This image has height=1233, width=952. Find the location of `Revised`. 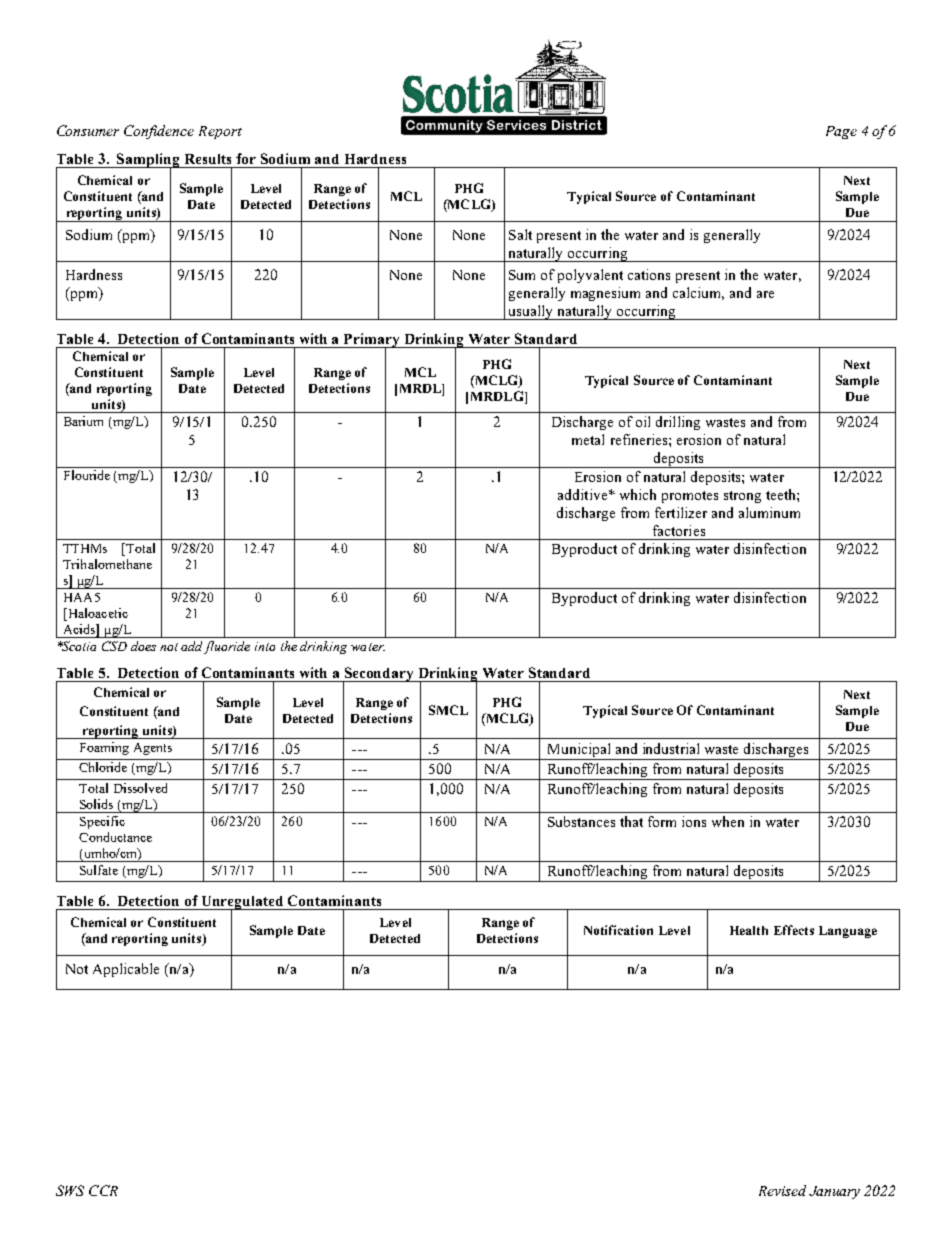

Revised is located at coordinates (782, 1190).
